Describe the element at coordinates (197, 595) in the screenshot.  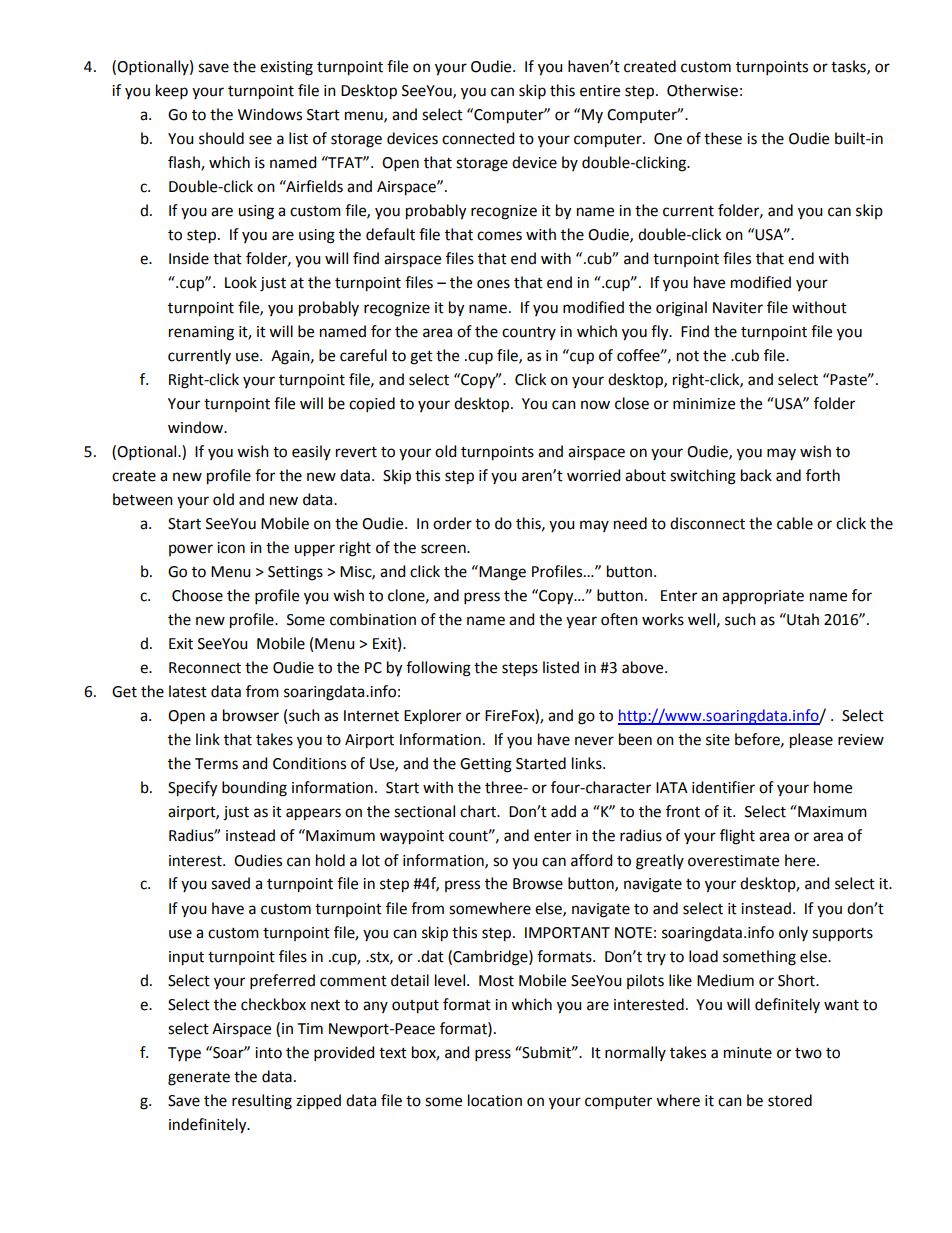
I see `Choose` at that location.
